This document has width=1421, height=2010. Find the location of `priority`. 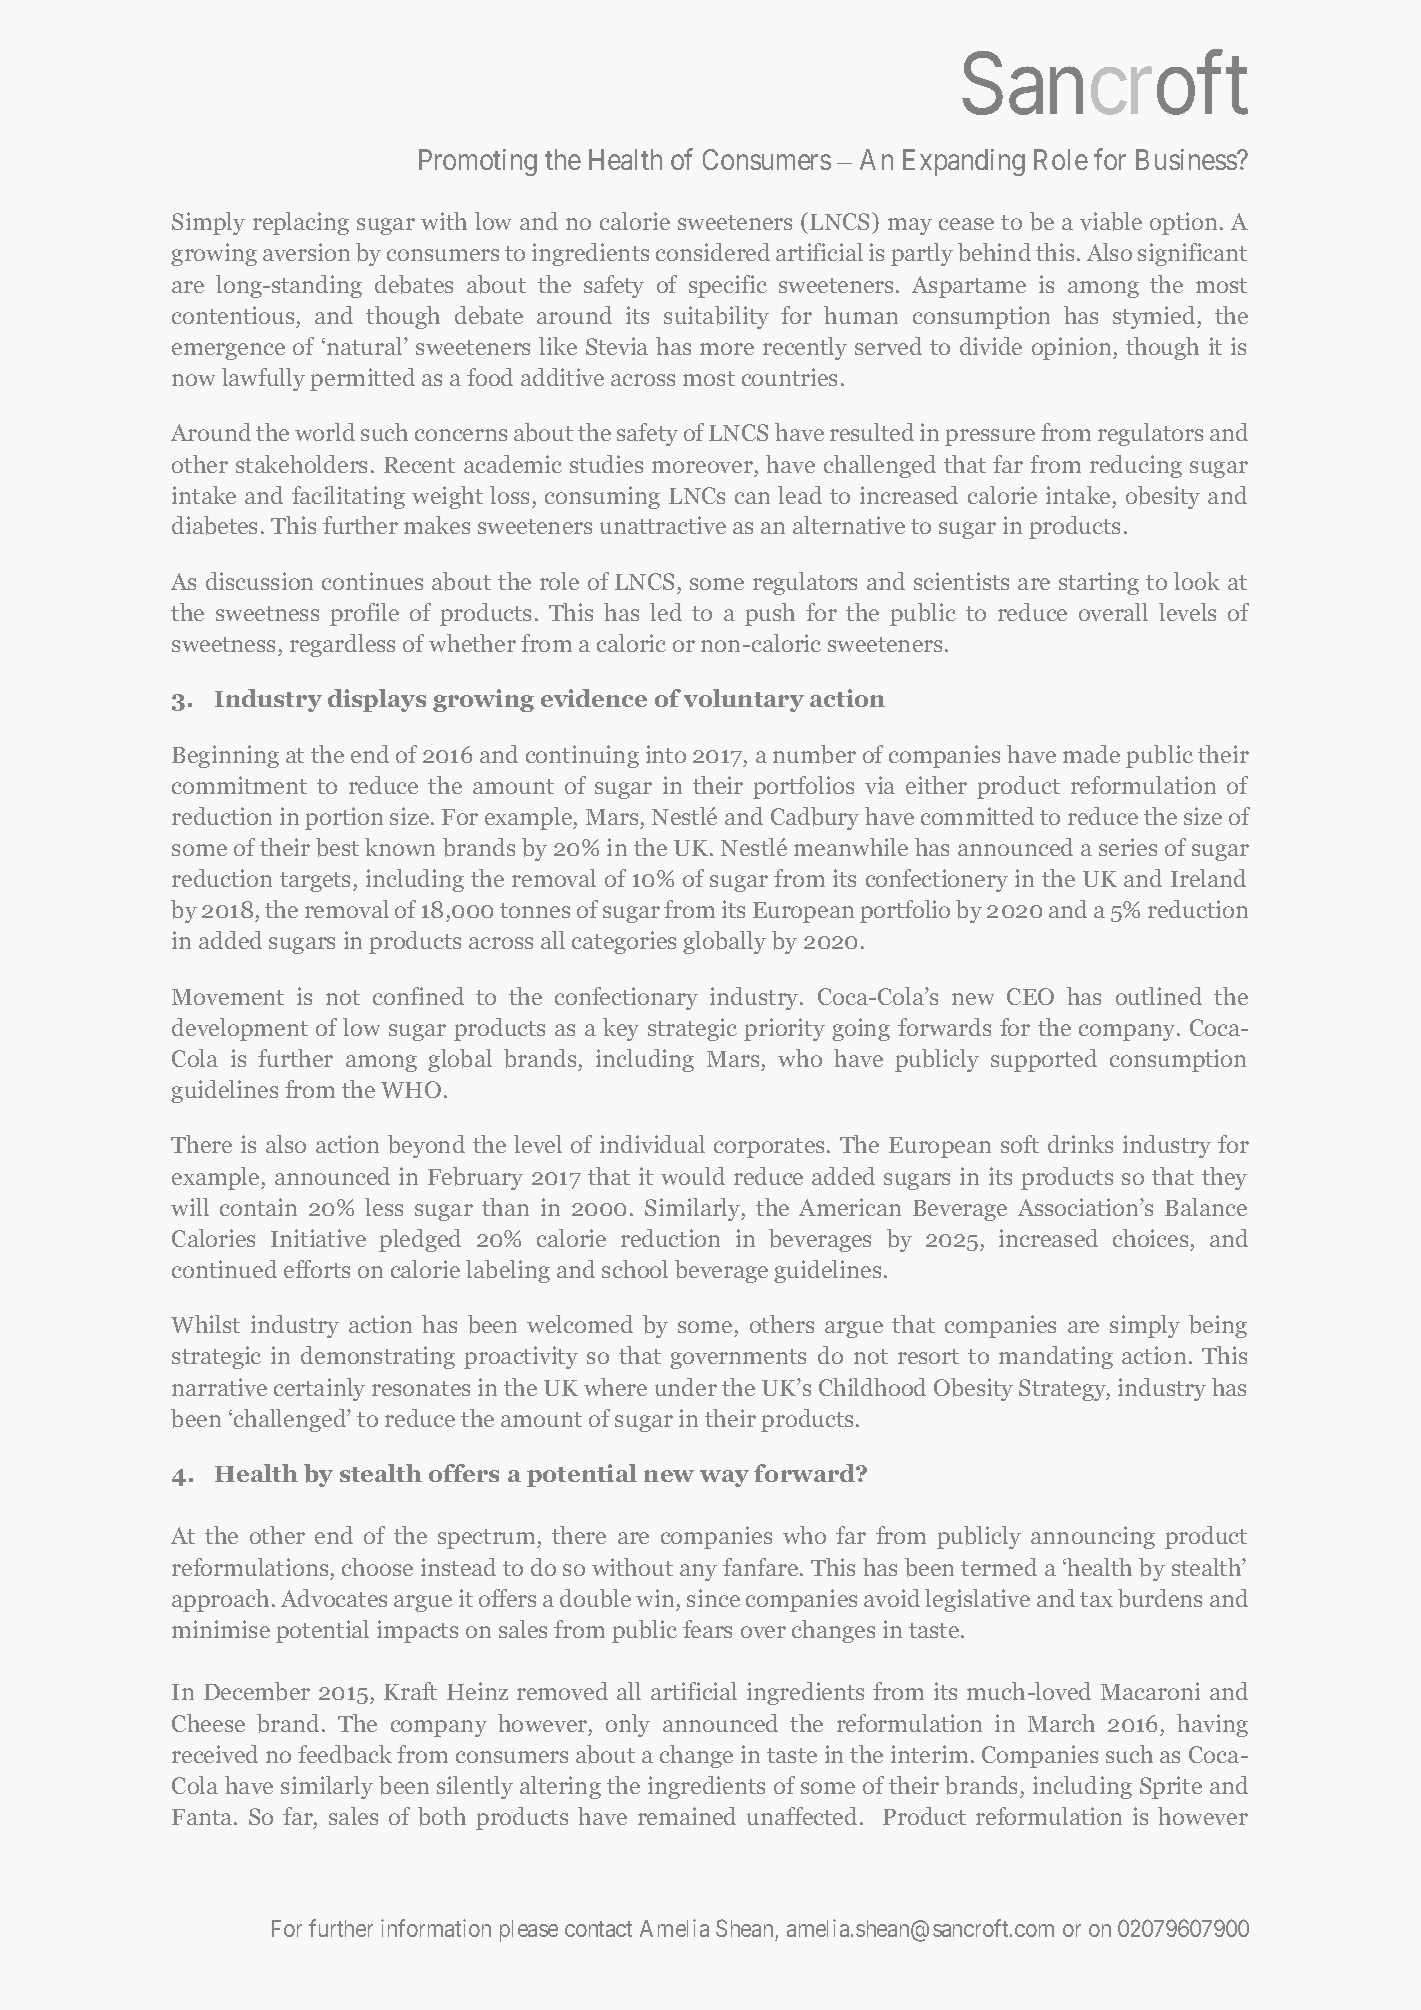

priority is located at coordinates (784, 1029).
